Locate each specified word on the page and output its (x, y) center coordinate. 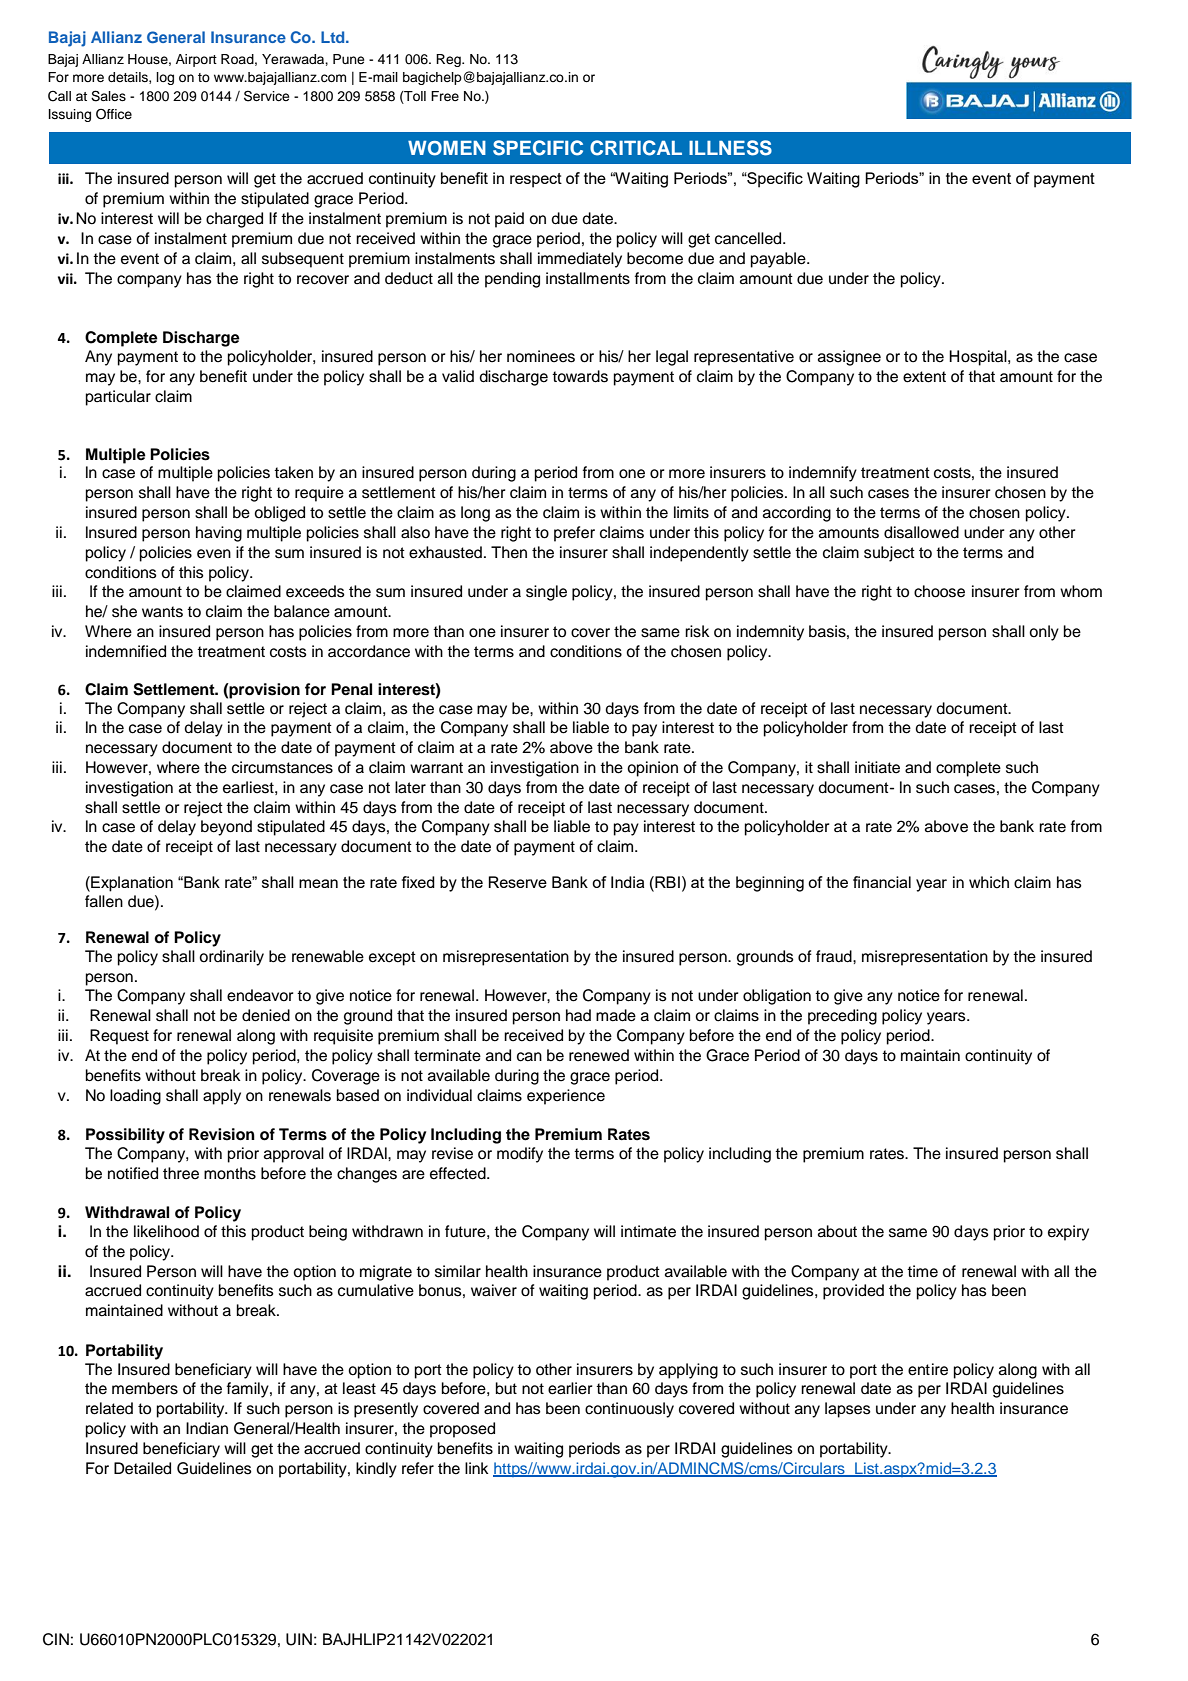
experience (566, 1097)
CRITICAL (636, 148)
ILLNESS (730, 148)
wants (162, 612)
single (546, 593)
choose (939, 591)
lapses (848, 1410)
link (476, 1468)
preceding (842, 1017)
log (165, 78)
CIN (56, 1639)
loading (135, 1097)
